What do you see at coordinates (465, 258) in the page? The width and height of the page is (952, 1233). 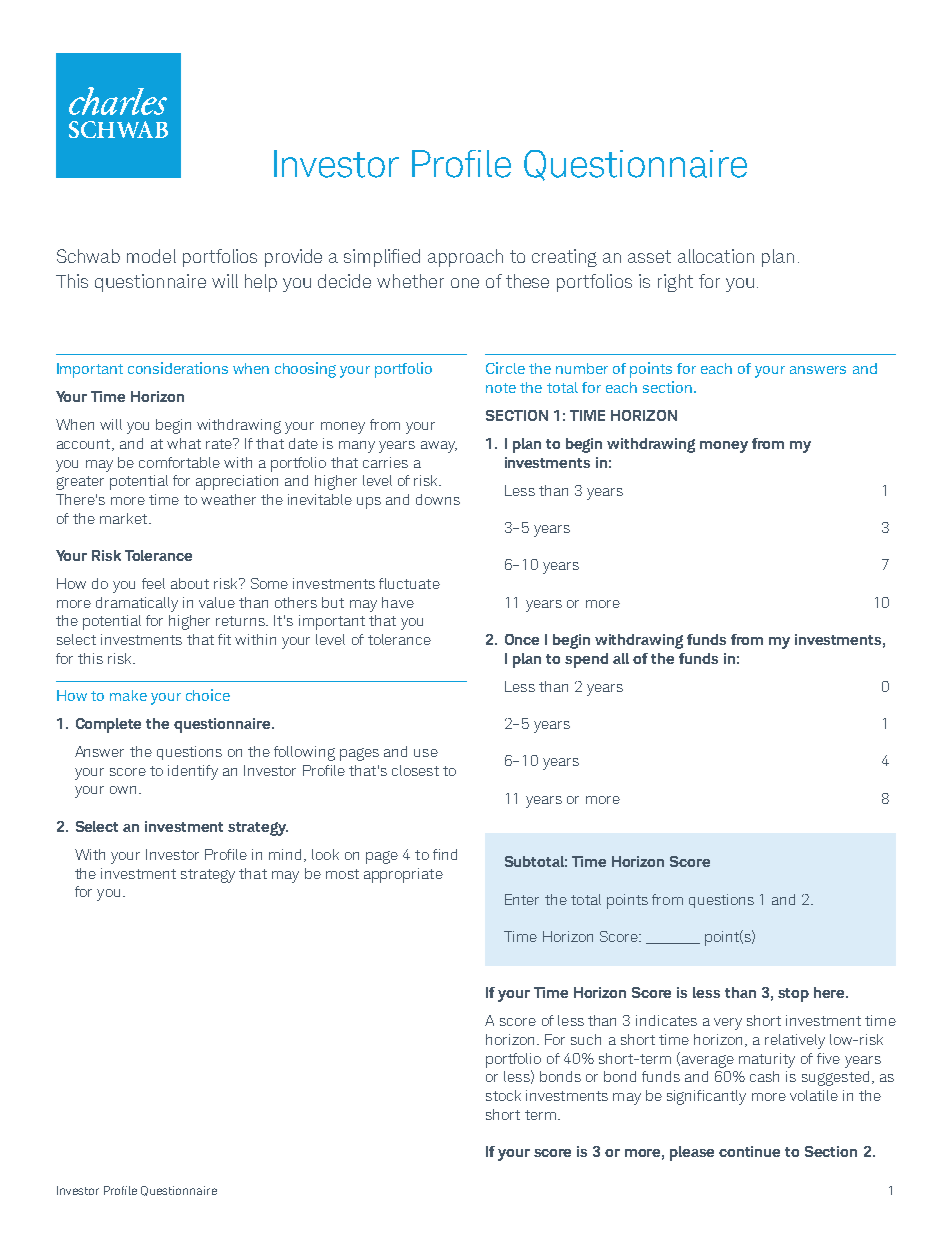 I see `approach` at bounding box center [465, 258].
